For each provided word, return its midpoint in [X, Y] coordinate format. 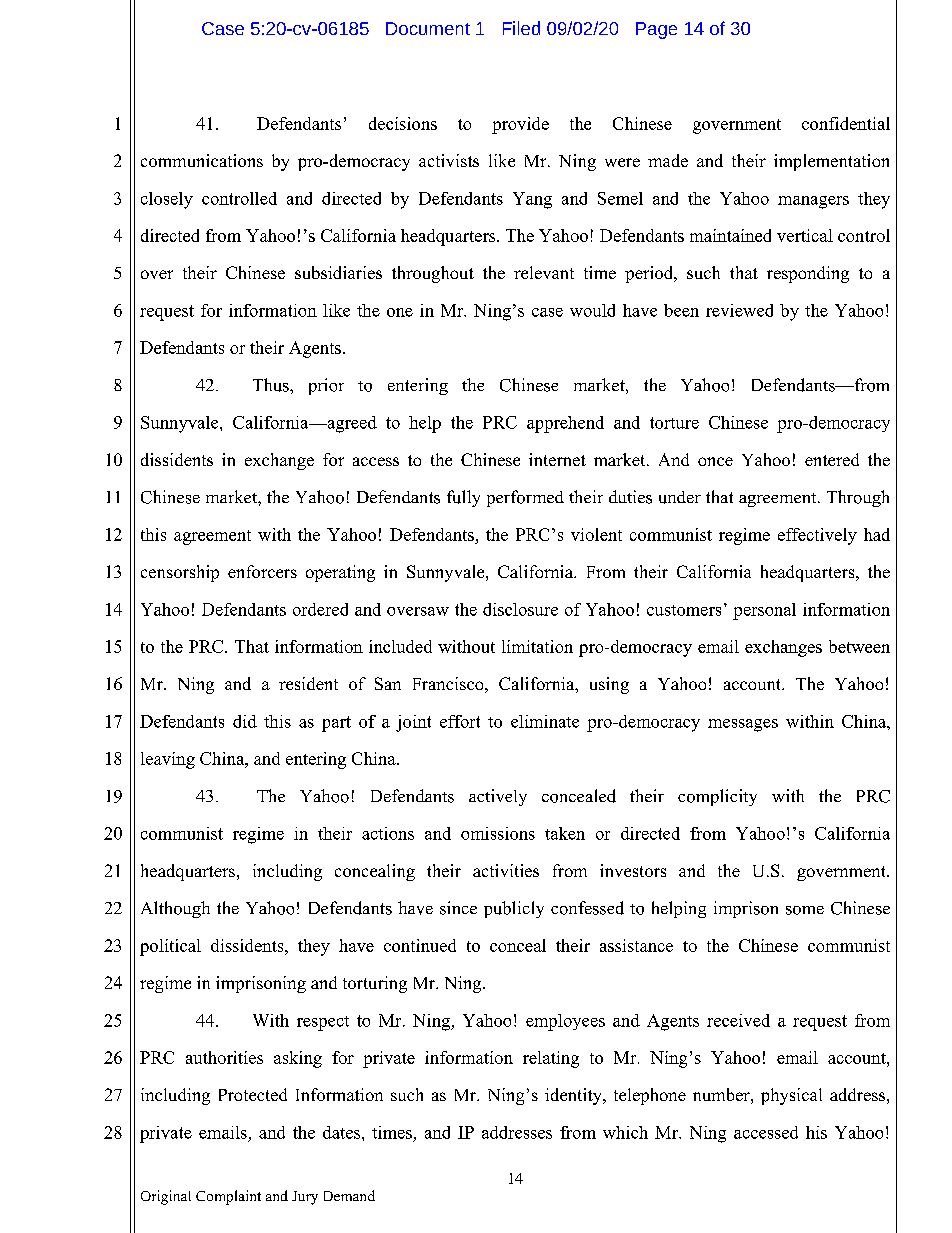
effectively [817, 536]
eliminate [545, 721]
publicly [514, 909]
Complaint [228, 1197]
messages [743, 725]
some [805, 910]
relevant [544, 272]
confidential [846, 123]
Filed [521, 28]
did [245, 721]
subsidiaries [338, 272]
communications [202, 160]
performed [525, 498]
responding [808, 274]
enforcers [262, 571]
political [170, 947]
